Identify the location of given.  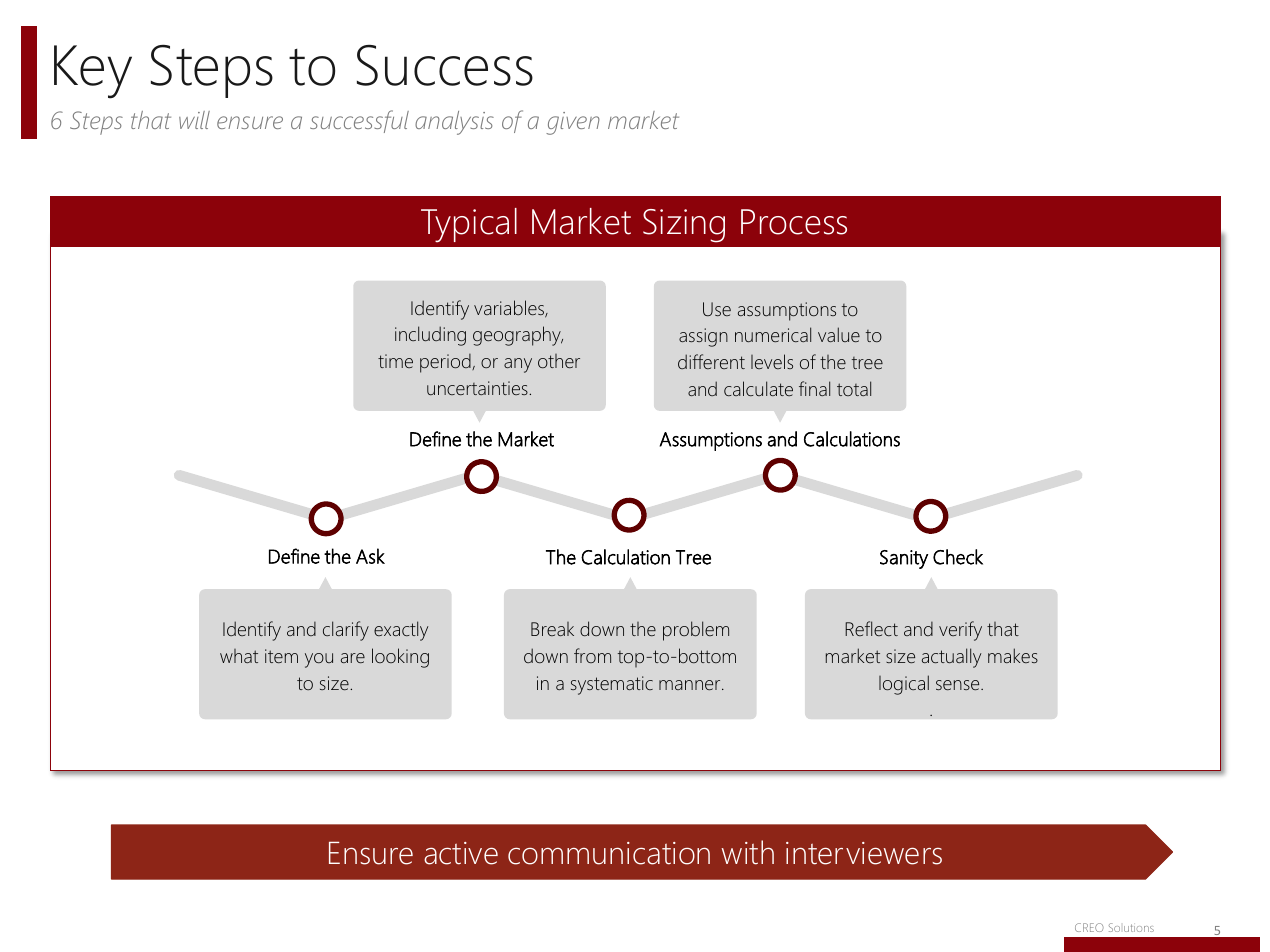
(573, 123).
